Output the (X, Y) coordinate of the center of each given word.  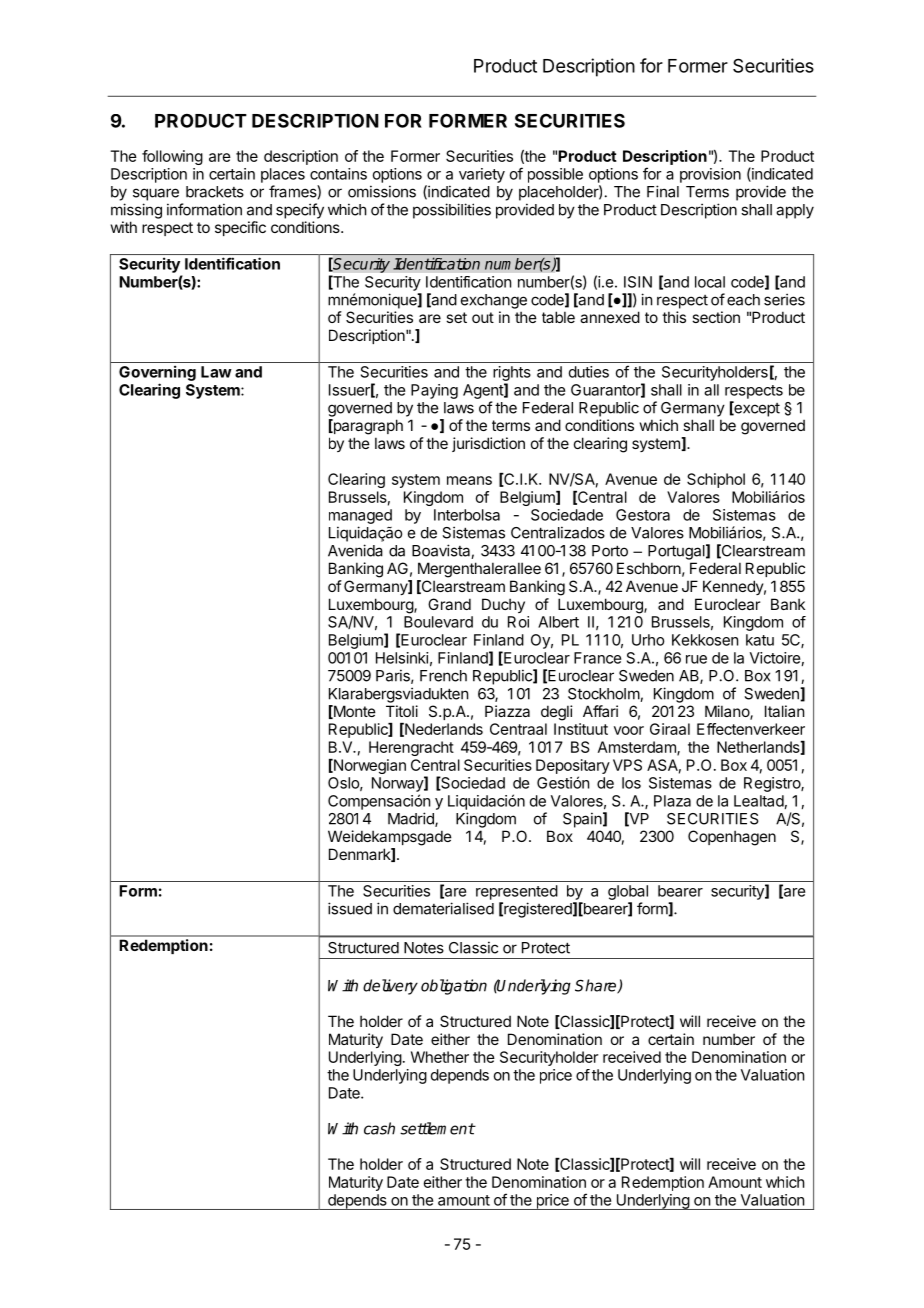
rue (696, 659)
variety (482, 175)
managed (360, 516)
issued (350, 908)
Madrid (412, 819)
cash (379, 1128)
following (172, 157)
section (716, 317)
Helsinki (402, 658)
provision (710, 175)
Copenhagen (732, 838)
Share (597, 986)
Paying (434, 391)
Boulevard (438, 622)
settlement (437, 1128)
